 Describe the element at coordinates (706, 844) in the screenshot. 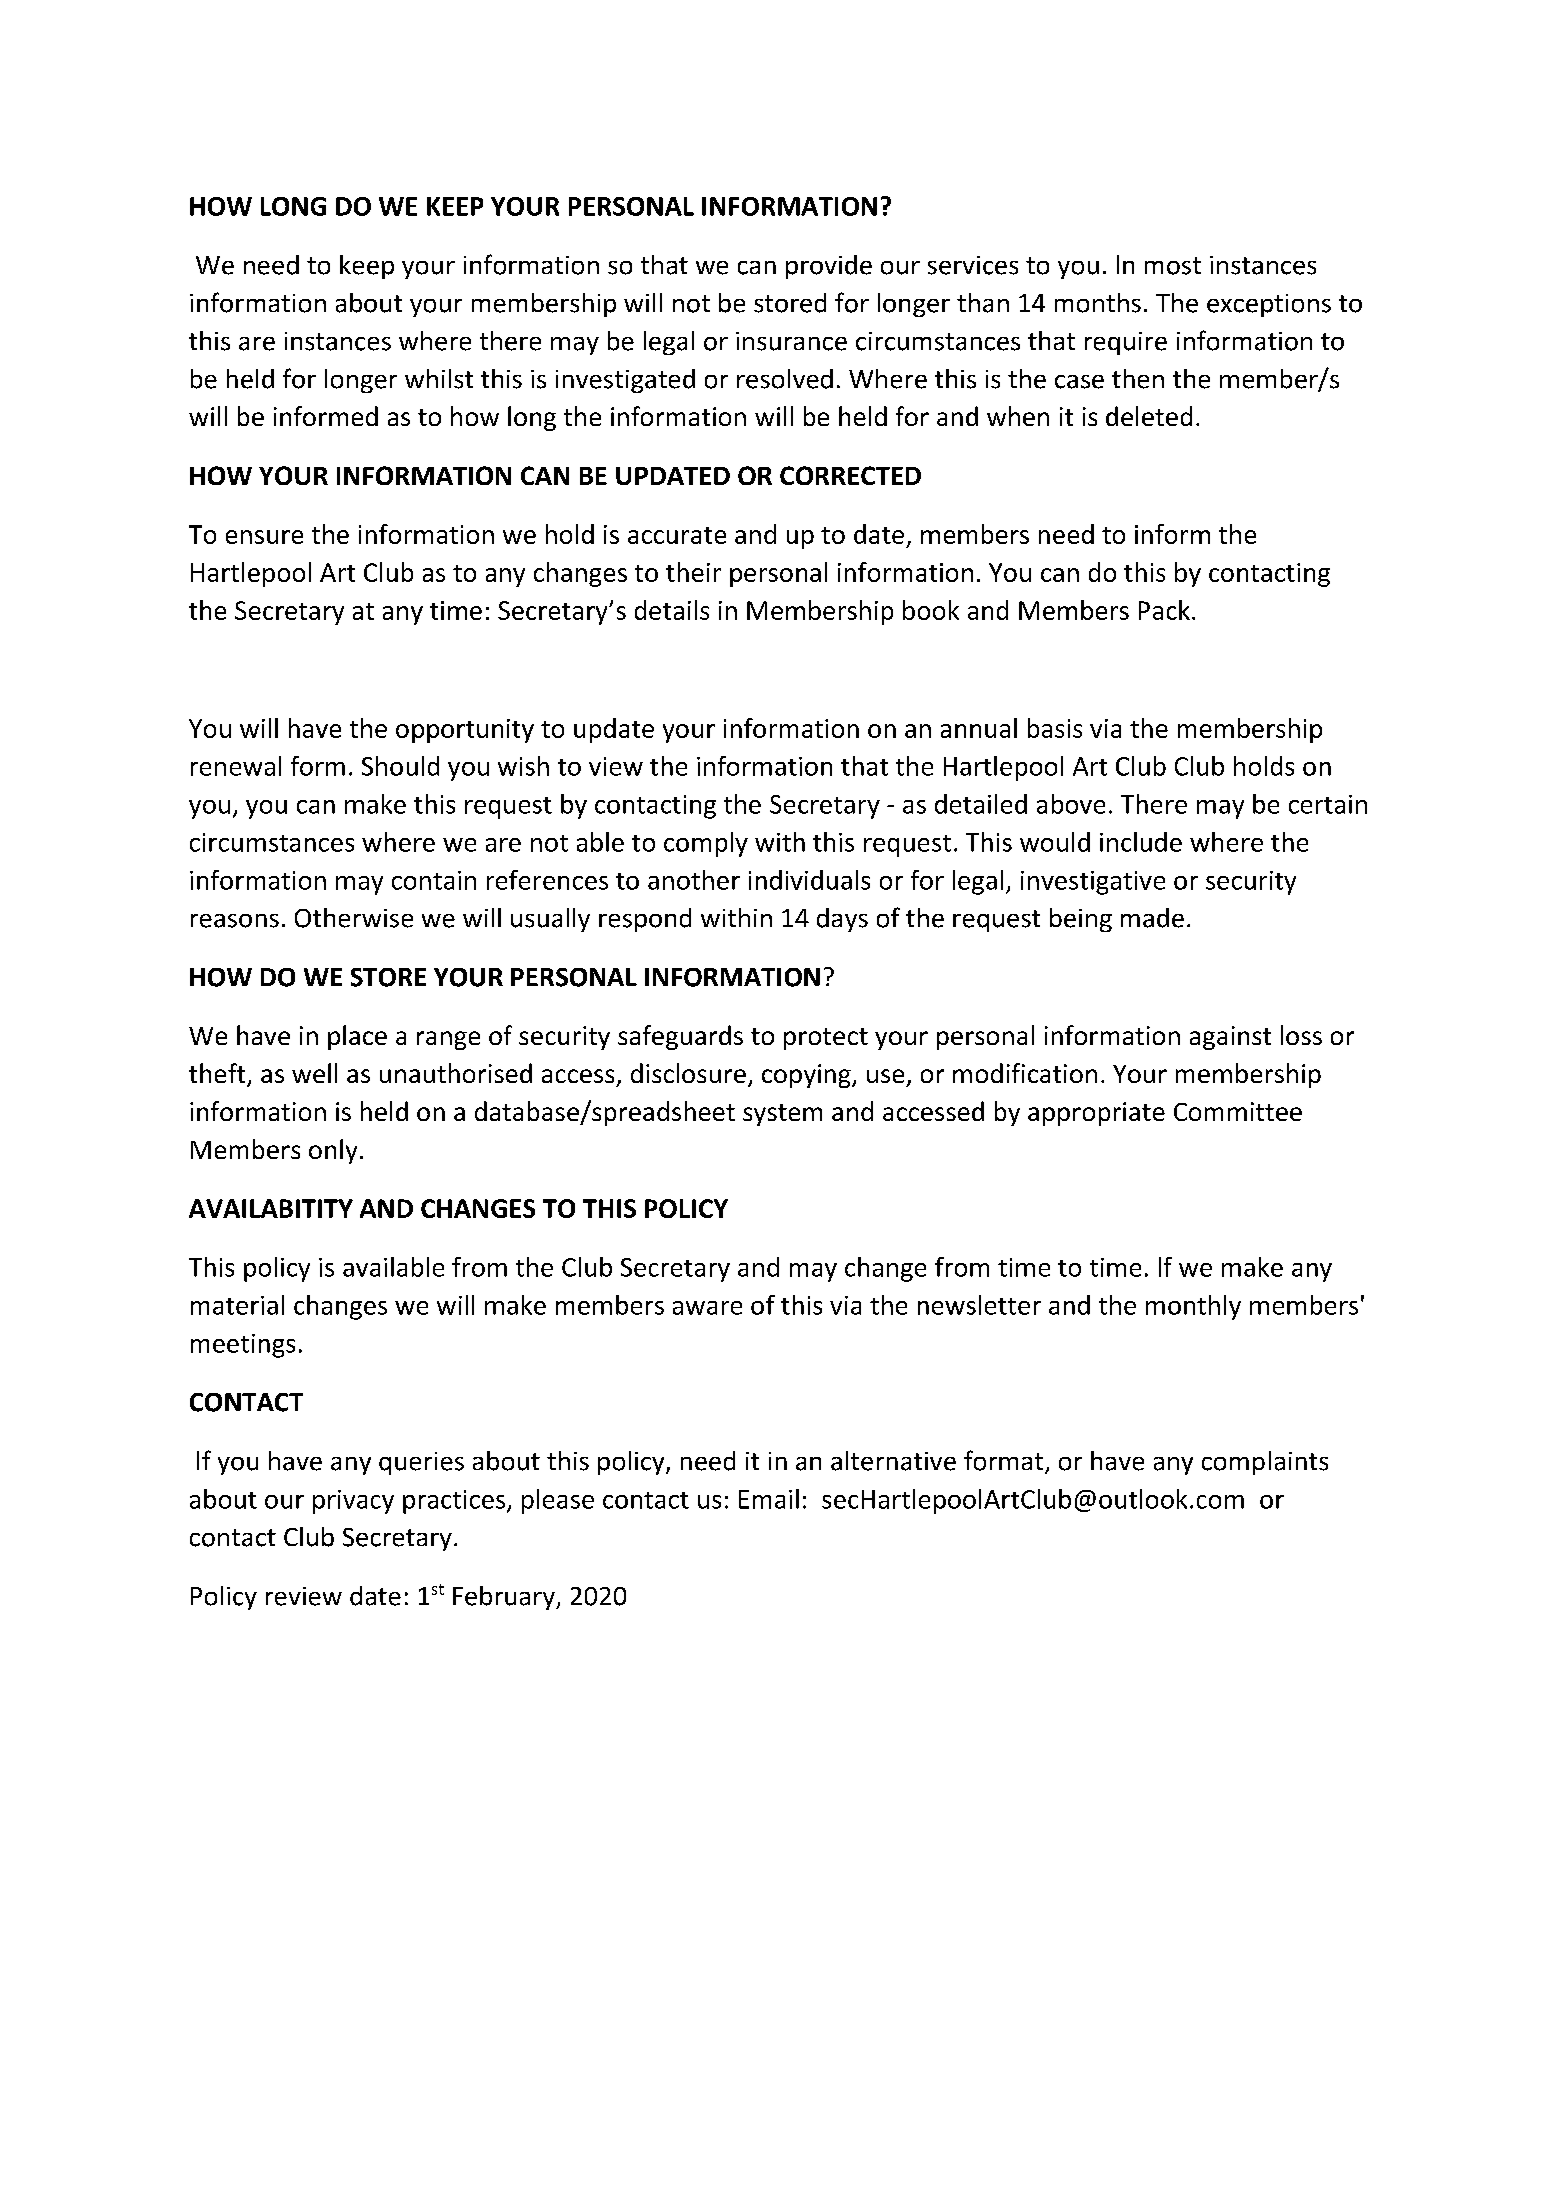

I see `comply` at that location.
